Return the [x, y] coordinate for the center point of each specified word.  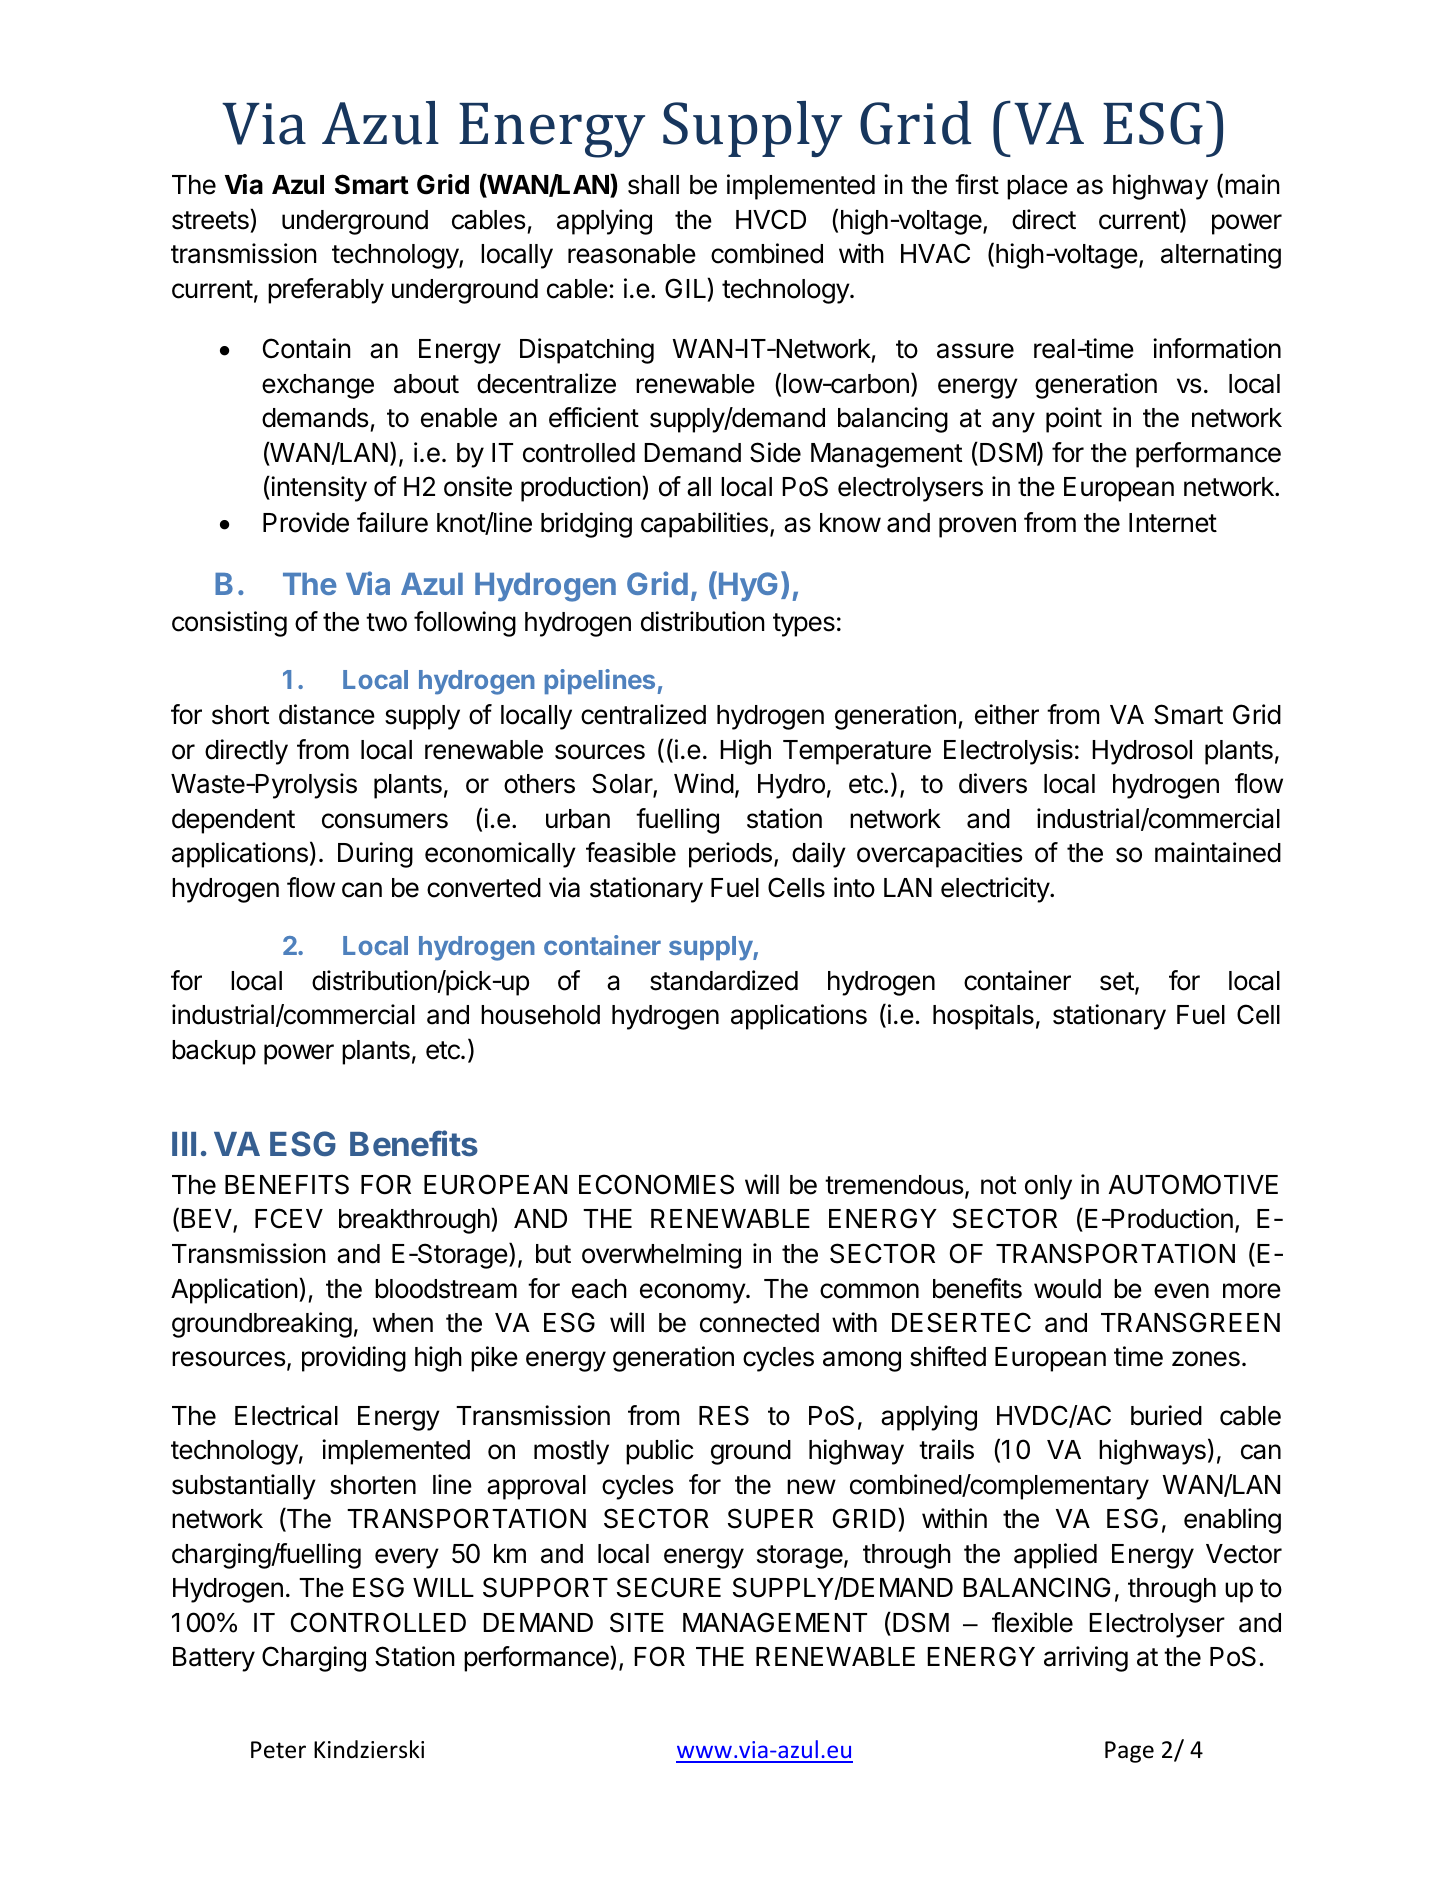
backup [214, 1052]
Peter [278, 1750]
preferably [326, 291]
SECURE [669, 1587]
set [1118, 982]
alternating [1221, 256]
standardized [724, 980]
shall [653, 185]
